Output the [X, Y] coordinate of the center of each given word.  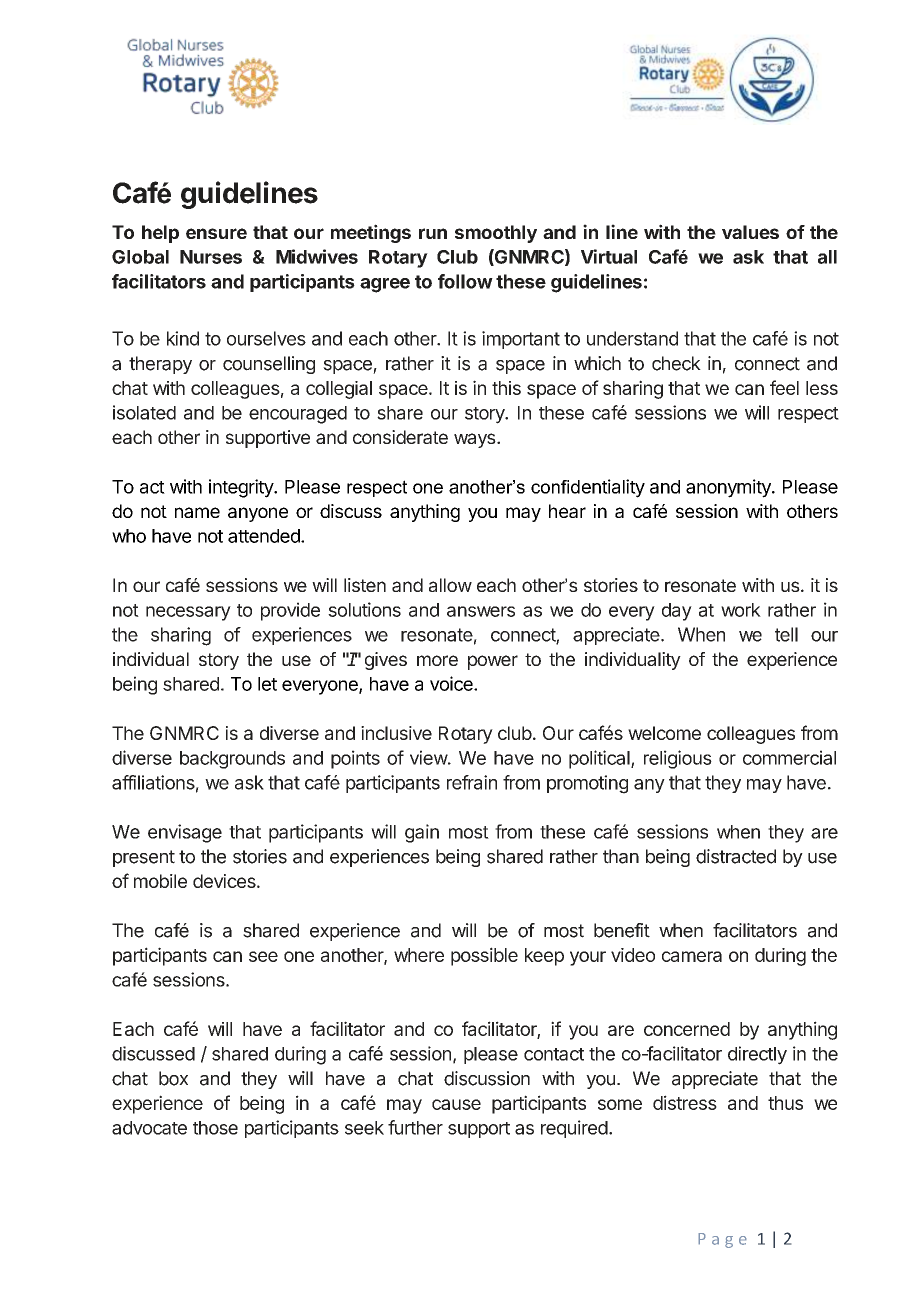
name [197, 512]
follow [465, 281]
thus [785, 1103]
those [215, 1128]
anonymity [729, 488]
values [750, 232]
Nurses [211, 257]
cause [456, 1104]
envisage [185, 833]
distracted [736, 856]
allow [450, 585]
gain [422, 833]
